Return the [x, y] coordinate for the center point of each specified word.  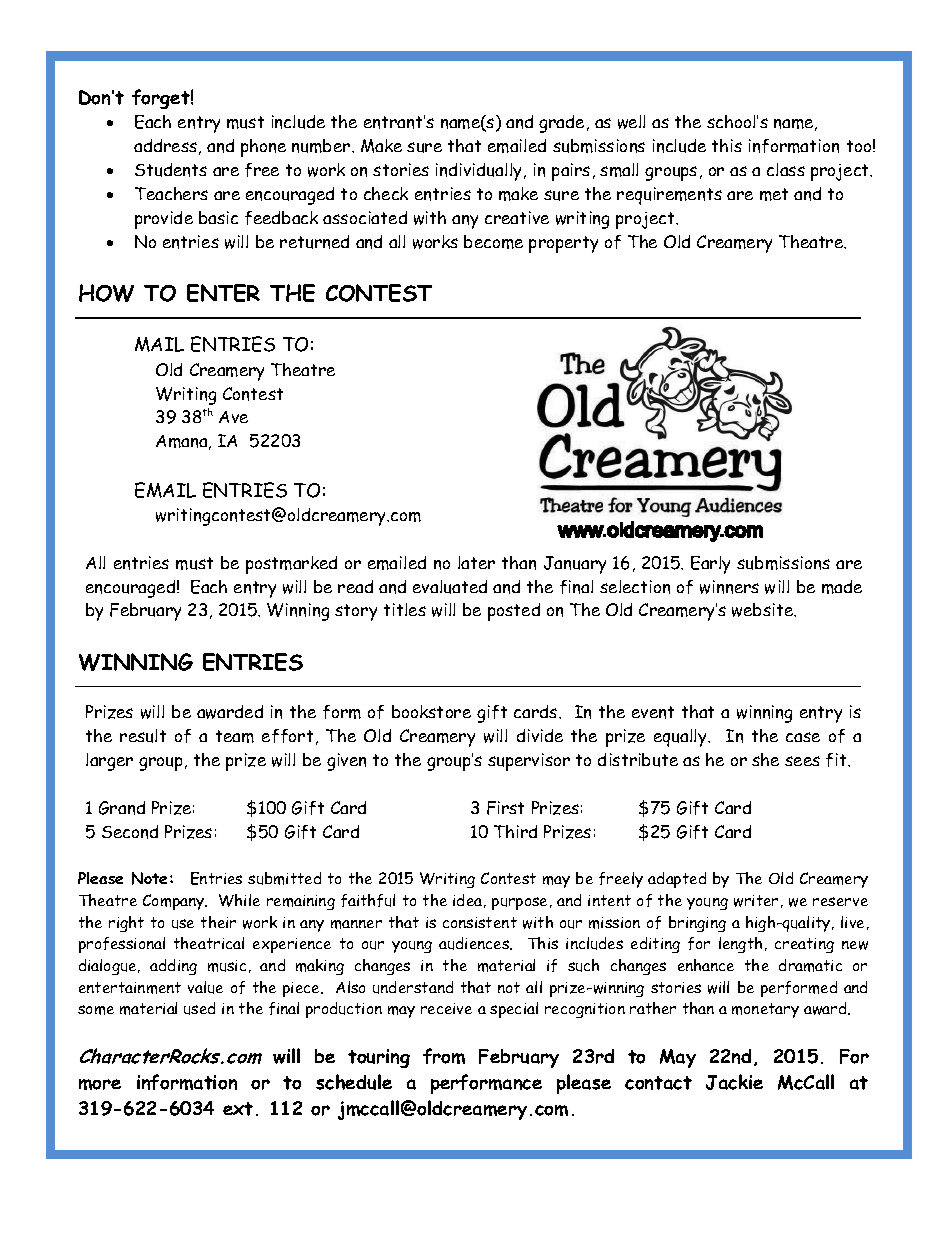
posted [514, 612]
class [786, 169]
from [444, 1056]
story [356, 612]
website [764, 610]
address [165, 145]
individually [480, 172]
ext [238, 1109]
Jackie [734, 1082]
